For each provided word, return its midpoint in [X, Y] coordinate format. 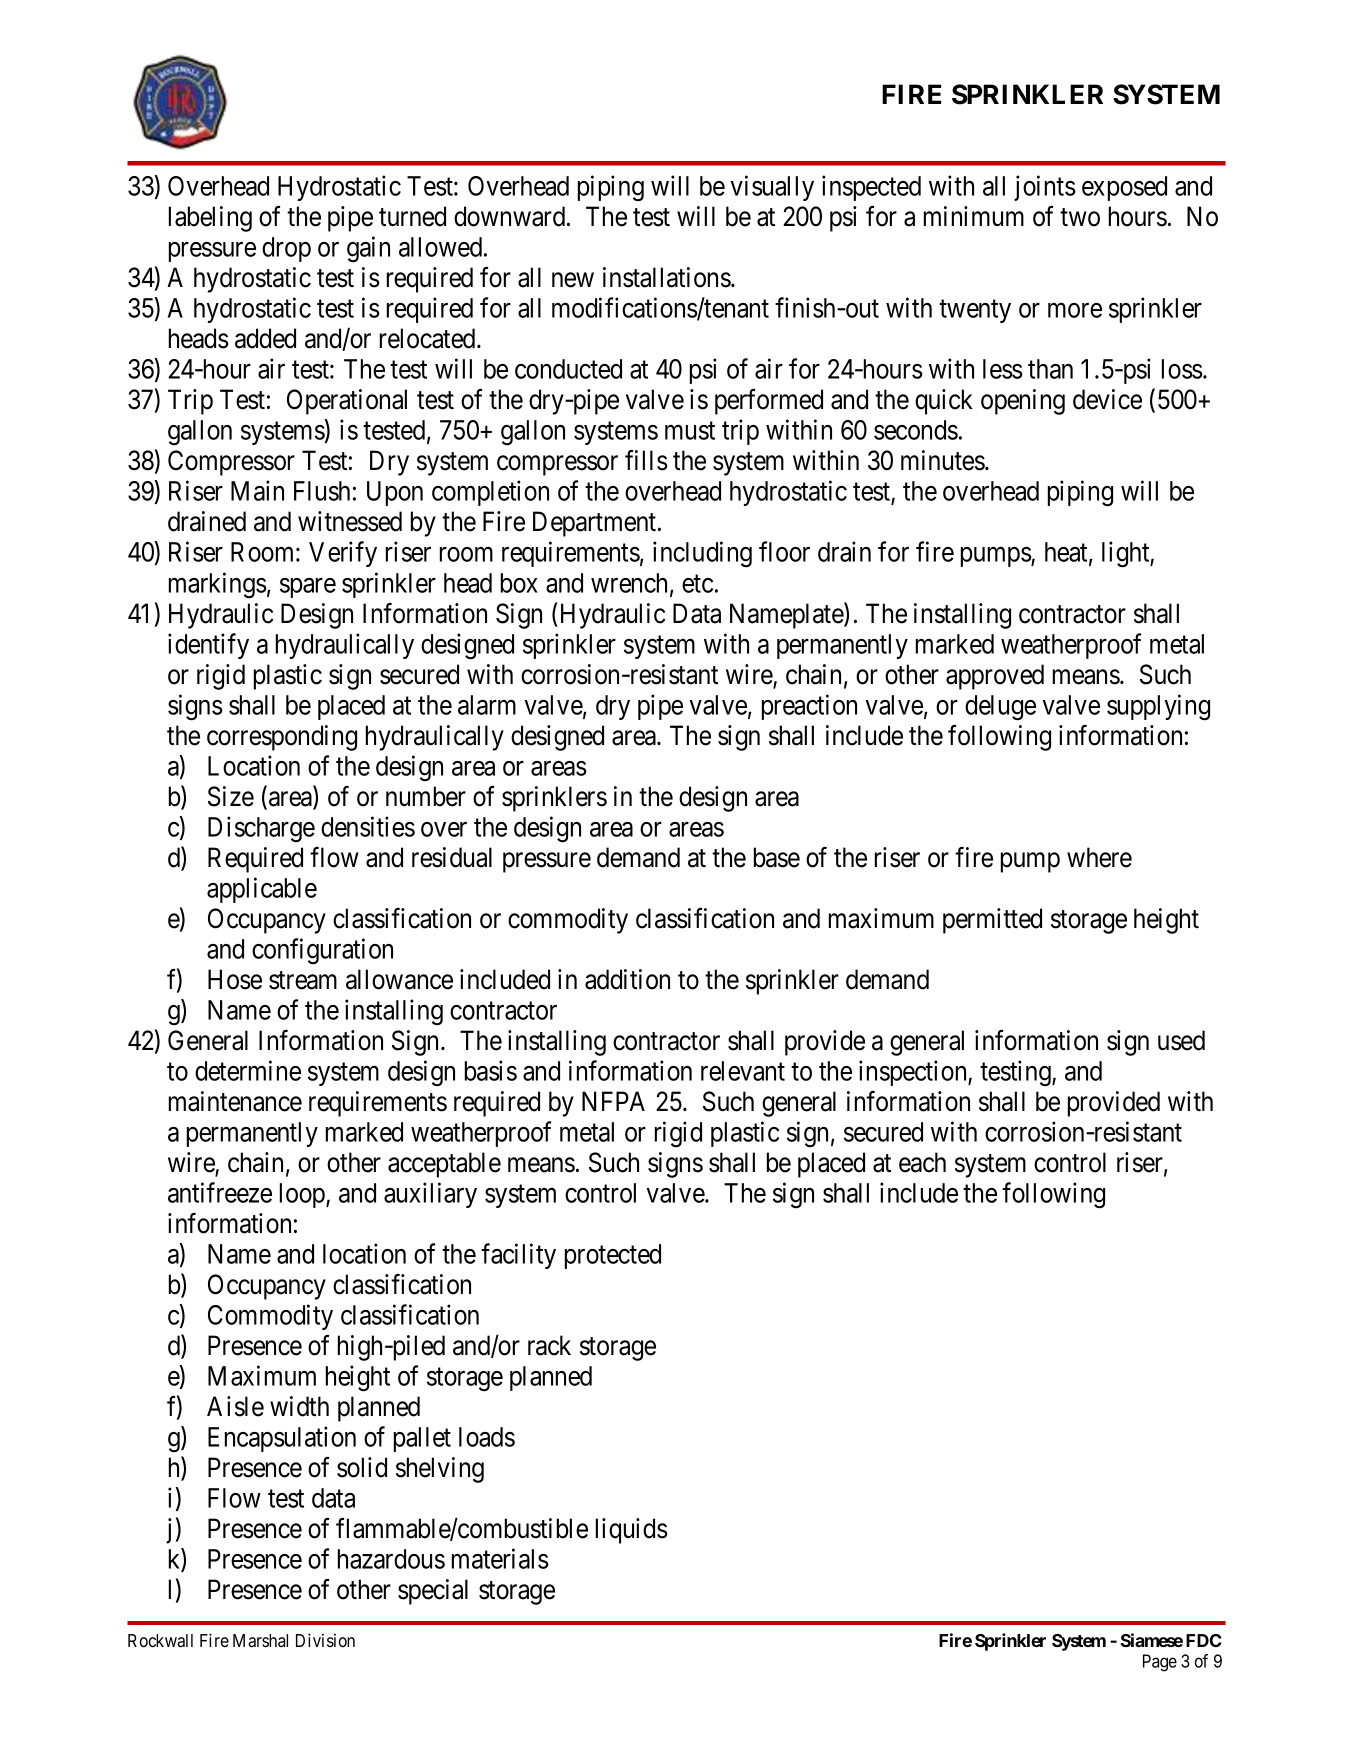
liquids [632, 1531]
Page [1160, 1663]
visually [772, 188]
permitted [992, 921]
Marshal [260, 1640]
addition [627, 979]
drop [286, 249]
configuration [322, 951]
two [1080, 218]
